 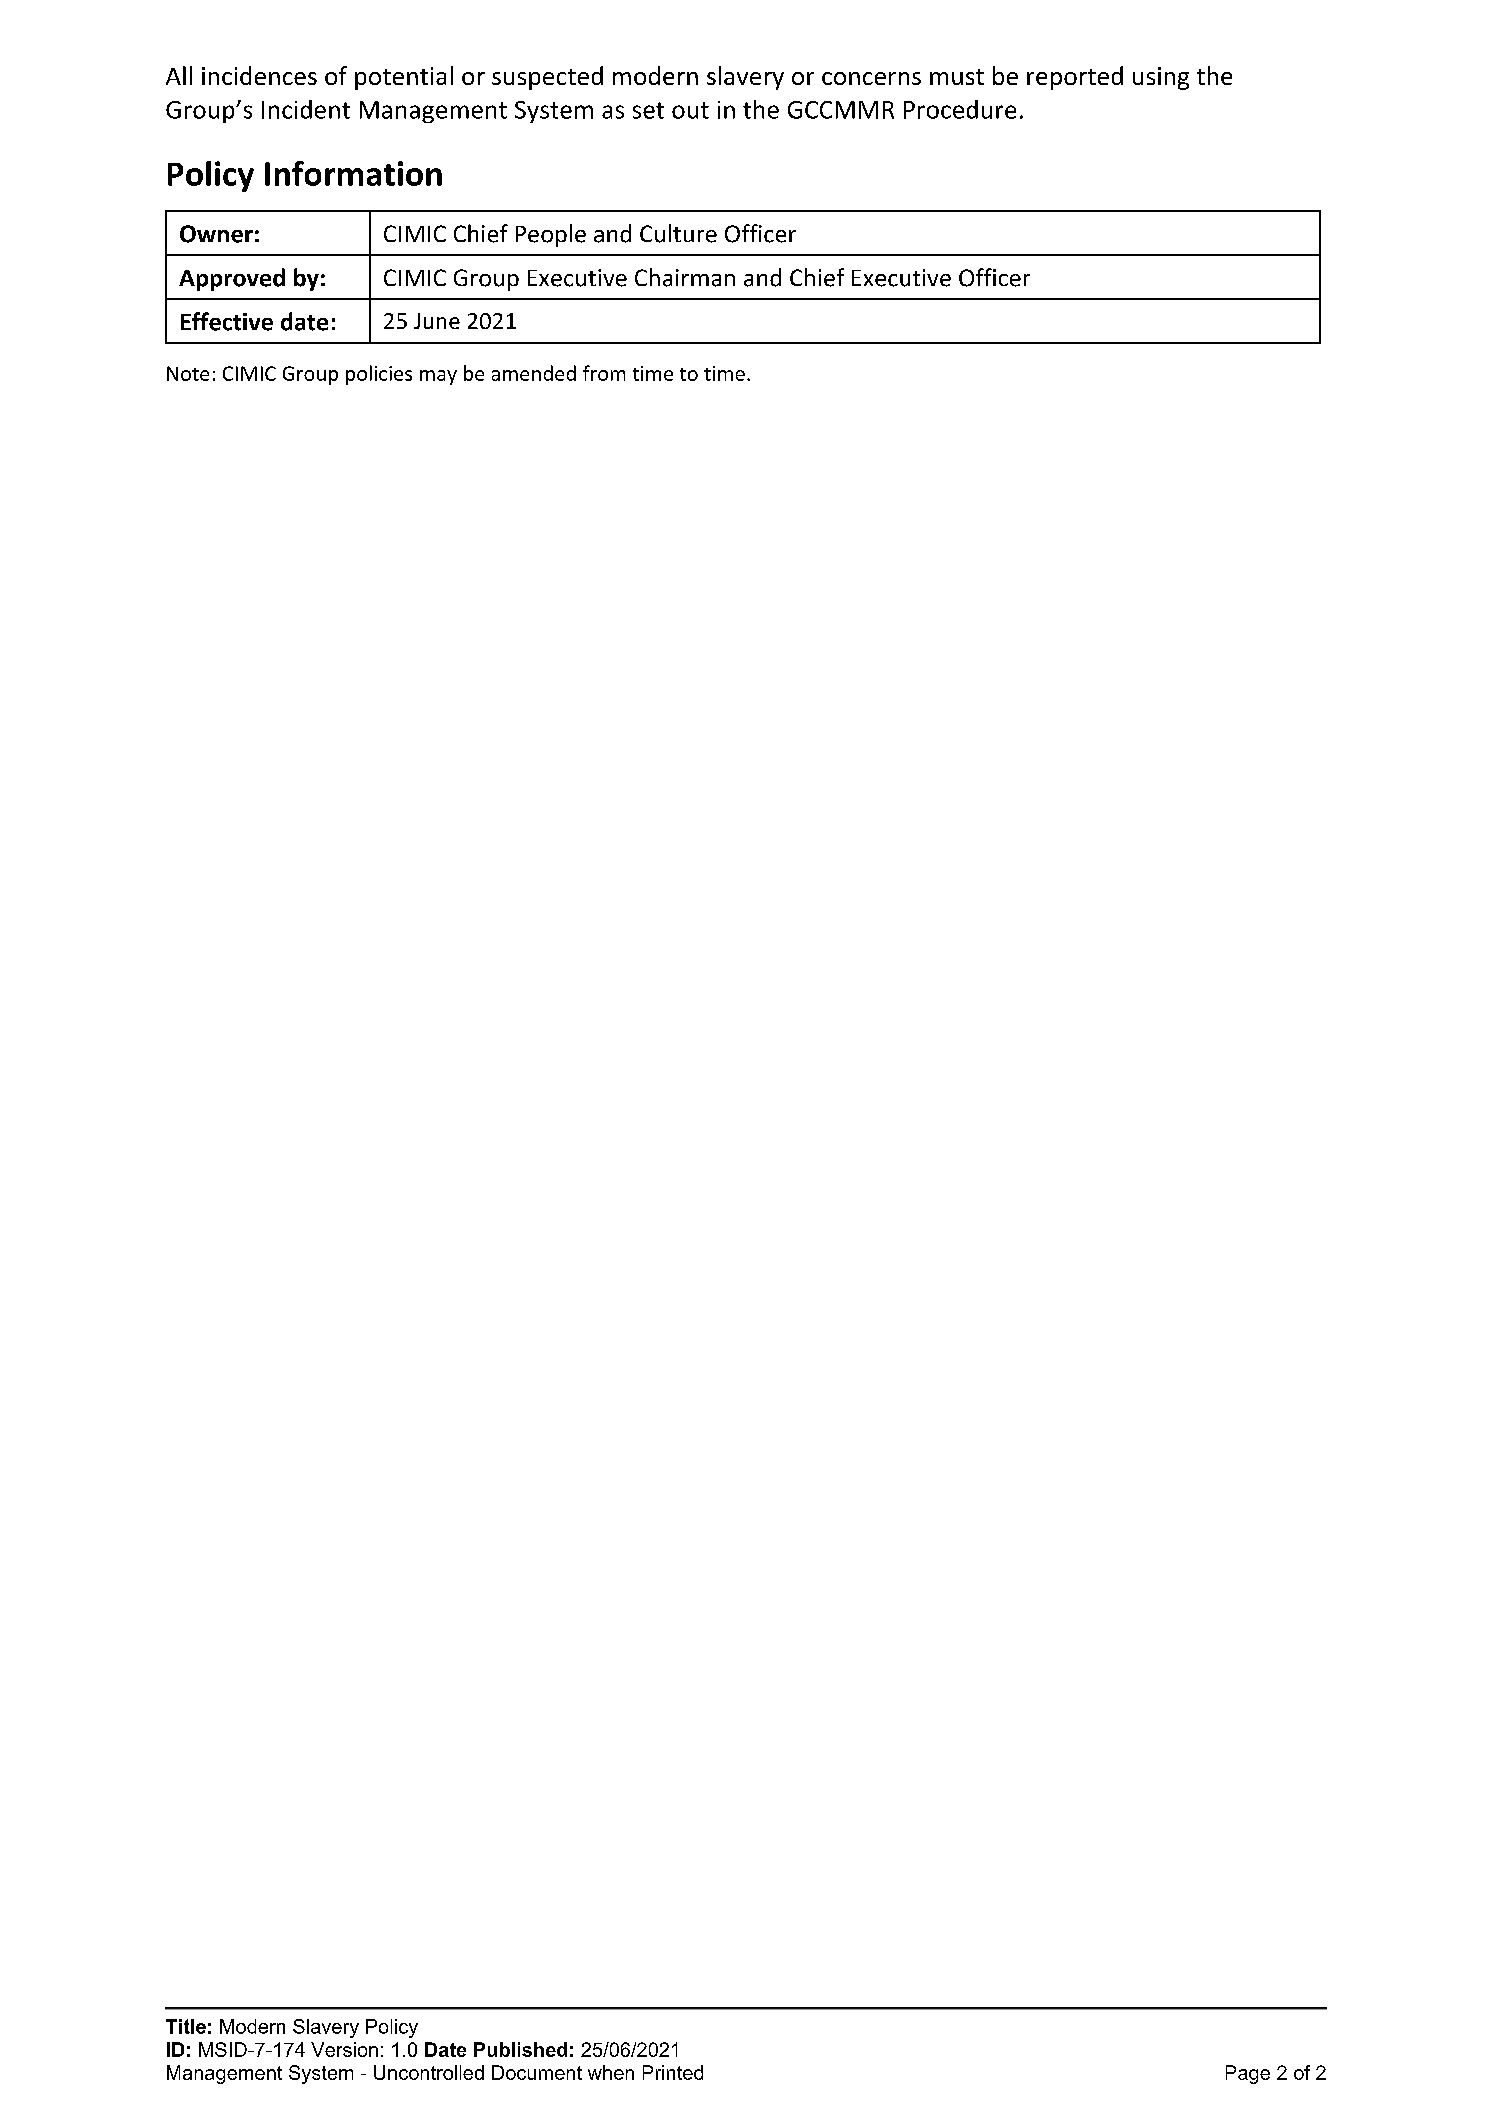 I want to click on amended, so click(x=534, y=373).
